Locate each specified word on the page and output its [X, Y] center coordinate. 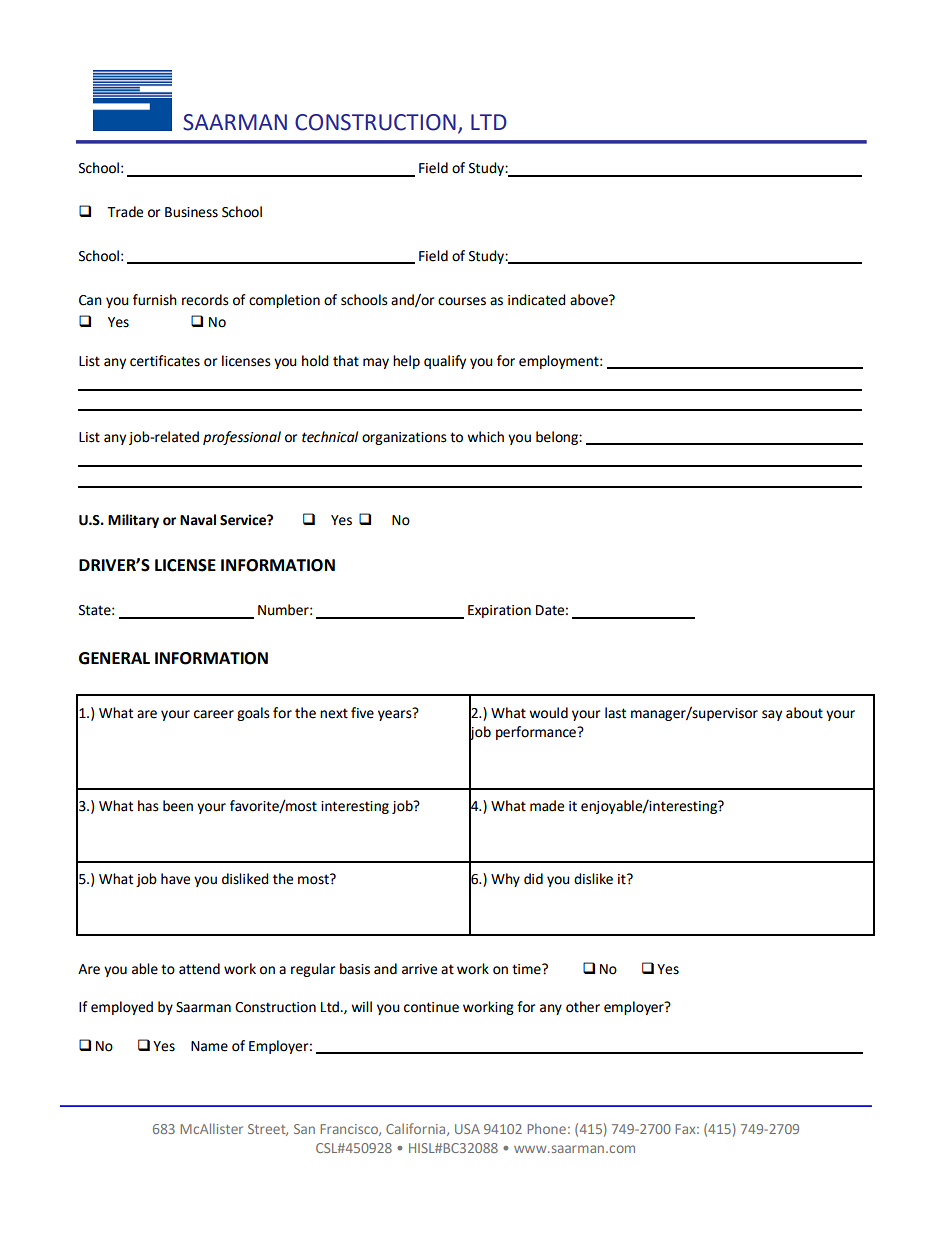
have [175, 879]
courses [462, 301]
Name [209, 1046]
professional [242, 438]
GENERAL [114, 658]
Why [505, 880]
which [485, 437]
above [590, 300]
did [533, 879]
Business [191, 212]
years [396, 714]
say [772, 715]
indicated [537, 300]
